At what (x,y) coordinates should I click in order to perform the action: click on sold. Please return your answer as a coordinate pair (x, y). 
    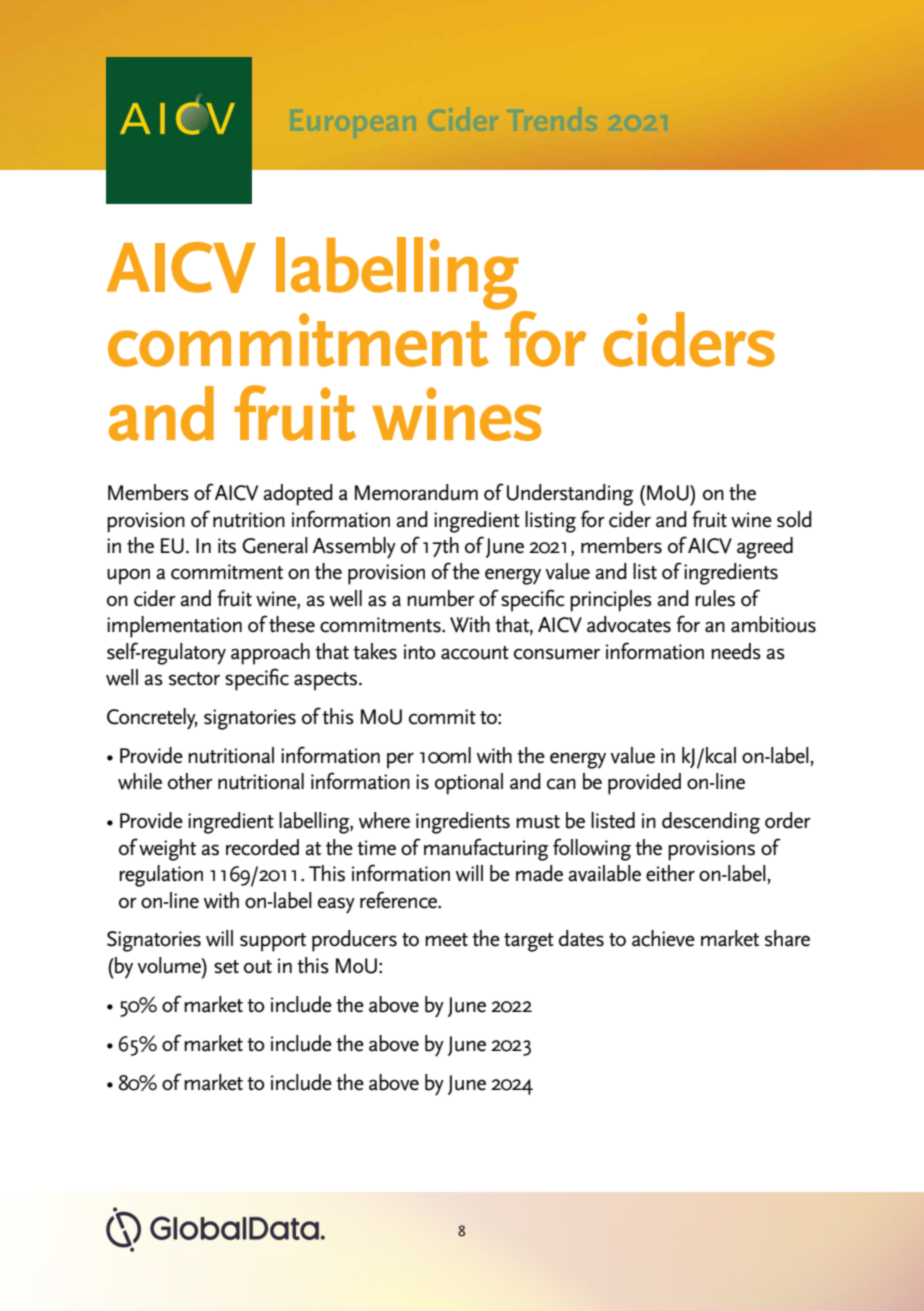
    Looking at the image, I should click on (794, 519).
